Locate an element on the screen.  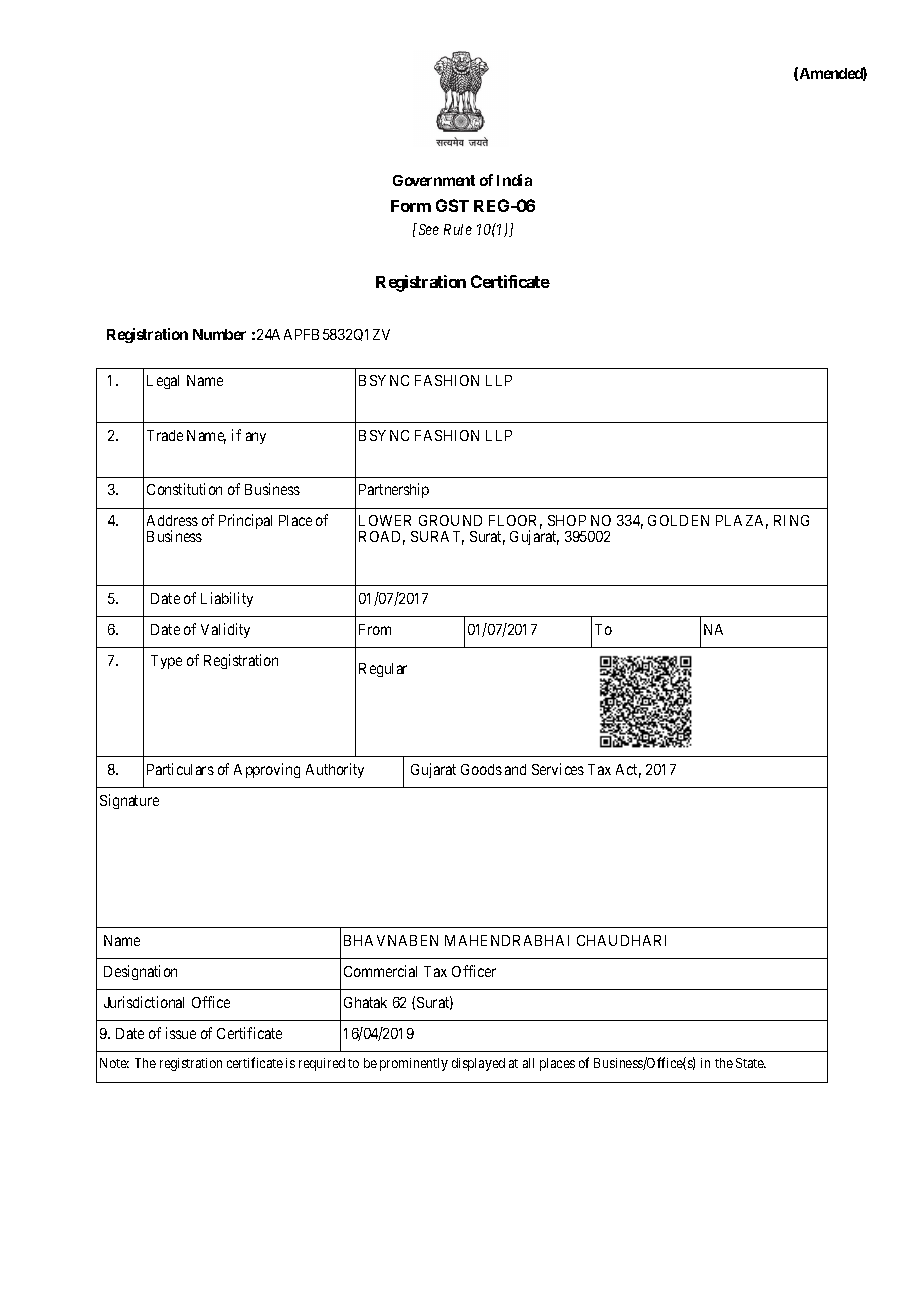
Constitution is located at coordinates (184, 489).
